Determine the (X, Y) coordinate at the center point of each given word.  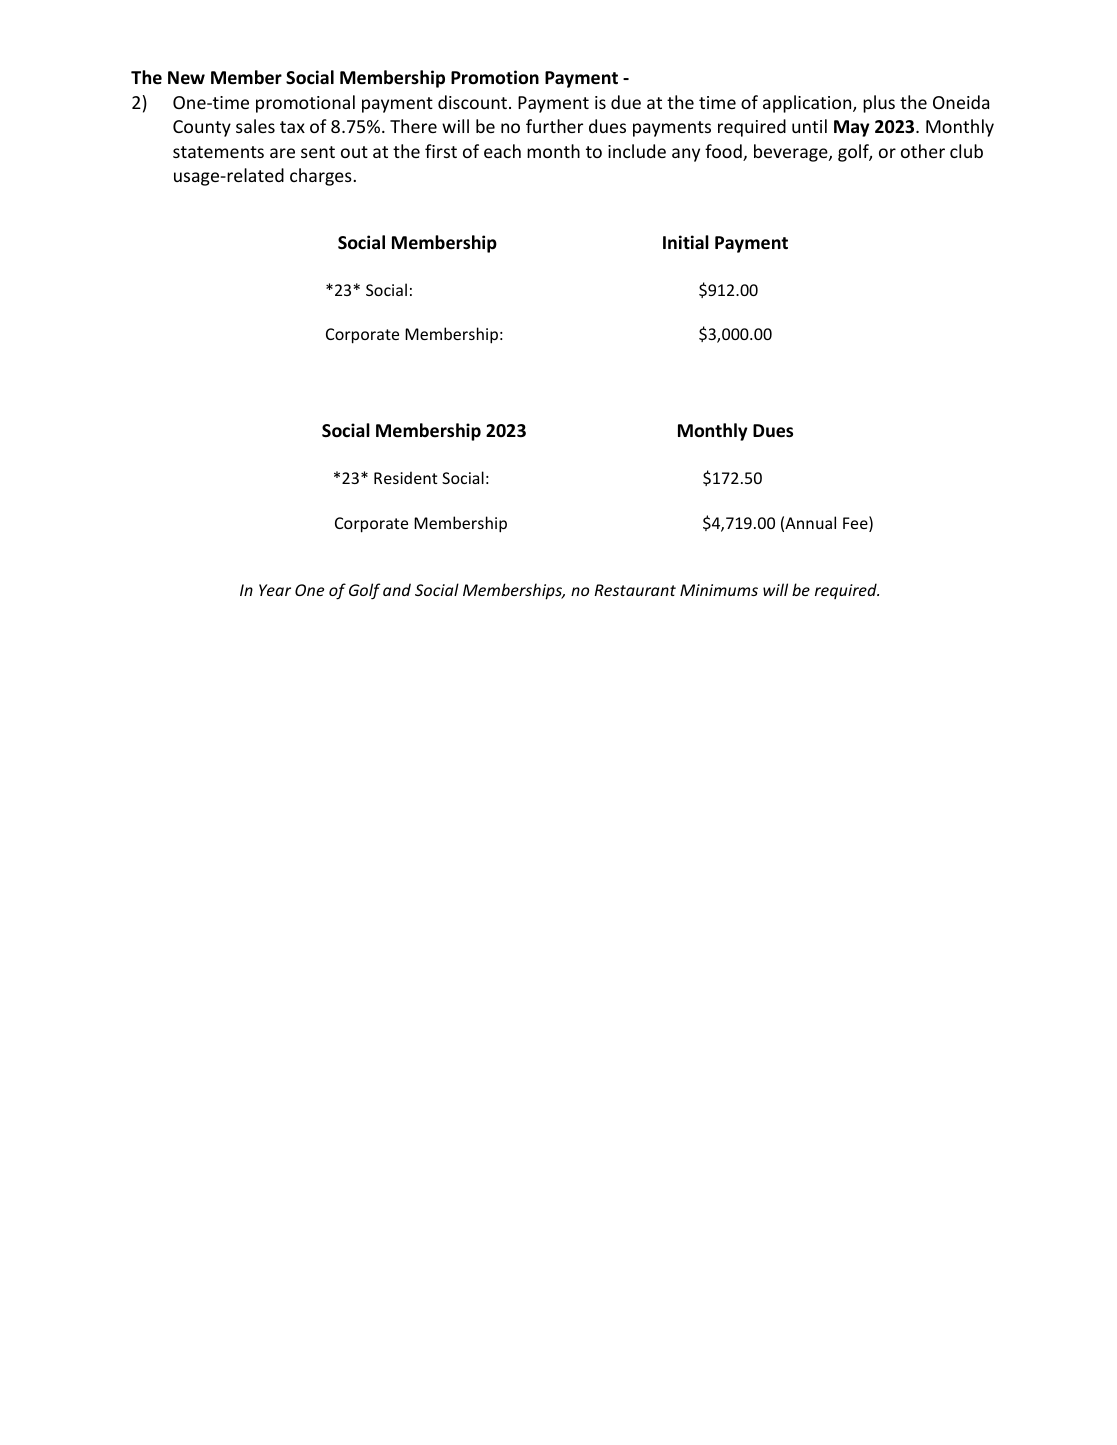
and (397, 589)
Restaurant (635, 590)
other (923, 151)
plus (879, 104)
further (554, 126)
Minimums (719, 590)
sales (255, 126)
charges (321, 177)
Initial (686, 242)
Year (275, 590)
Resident (405, 477)
